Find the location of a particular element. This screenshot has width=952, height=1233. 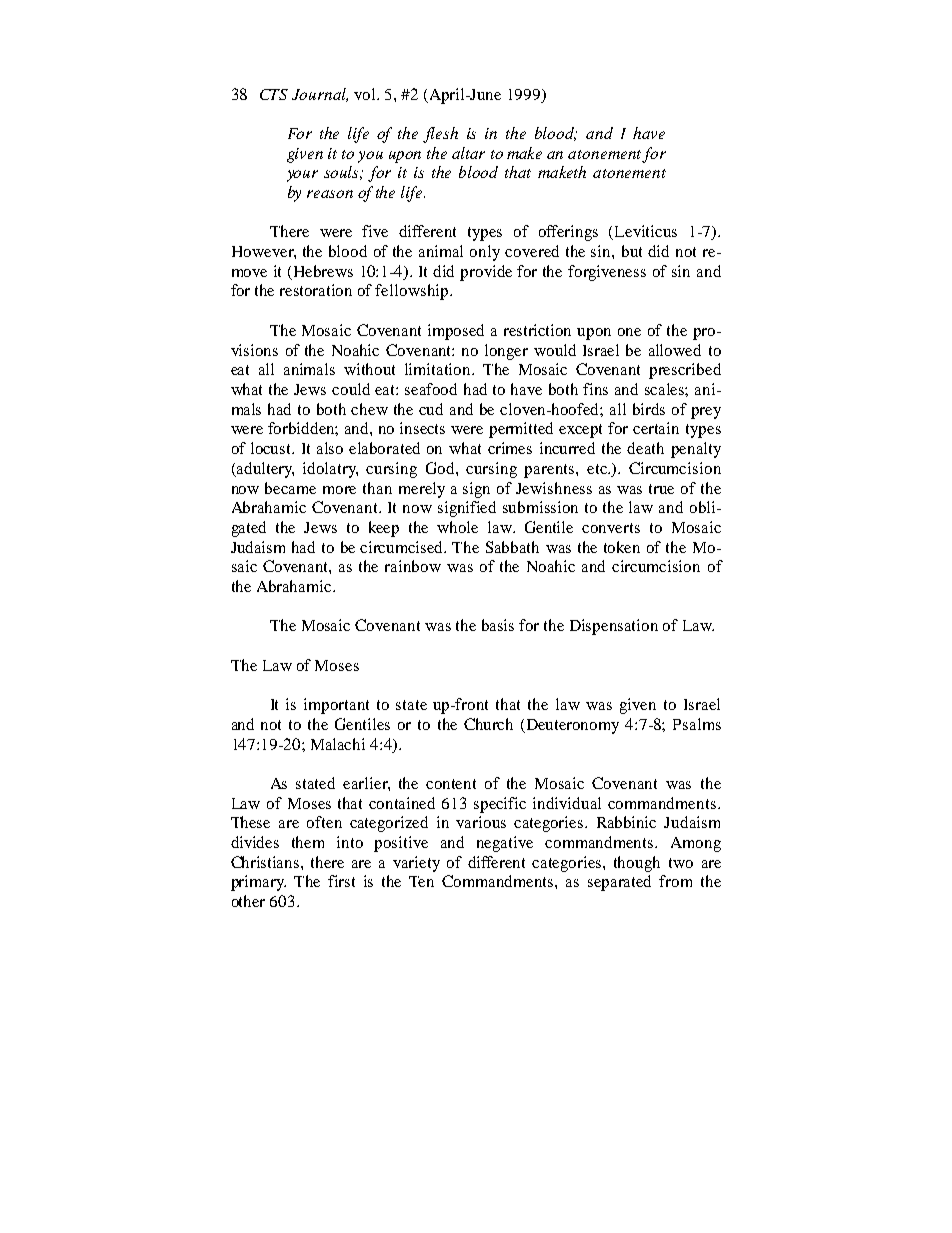

Leviticus is located at coordinates (646, 231).
